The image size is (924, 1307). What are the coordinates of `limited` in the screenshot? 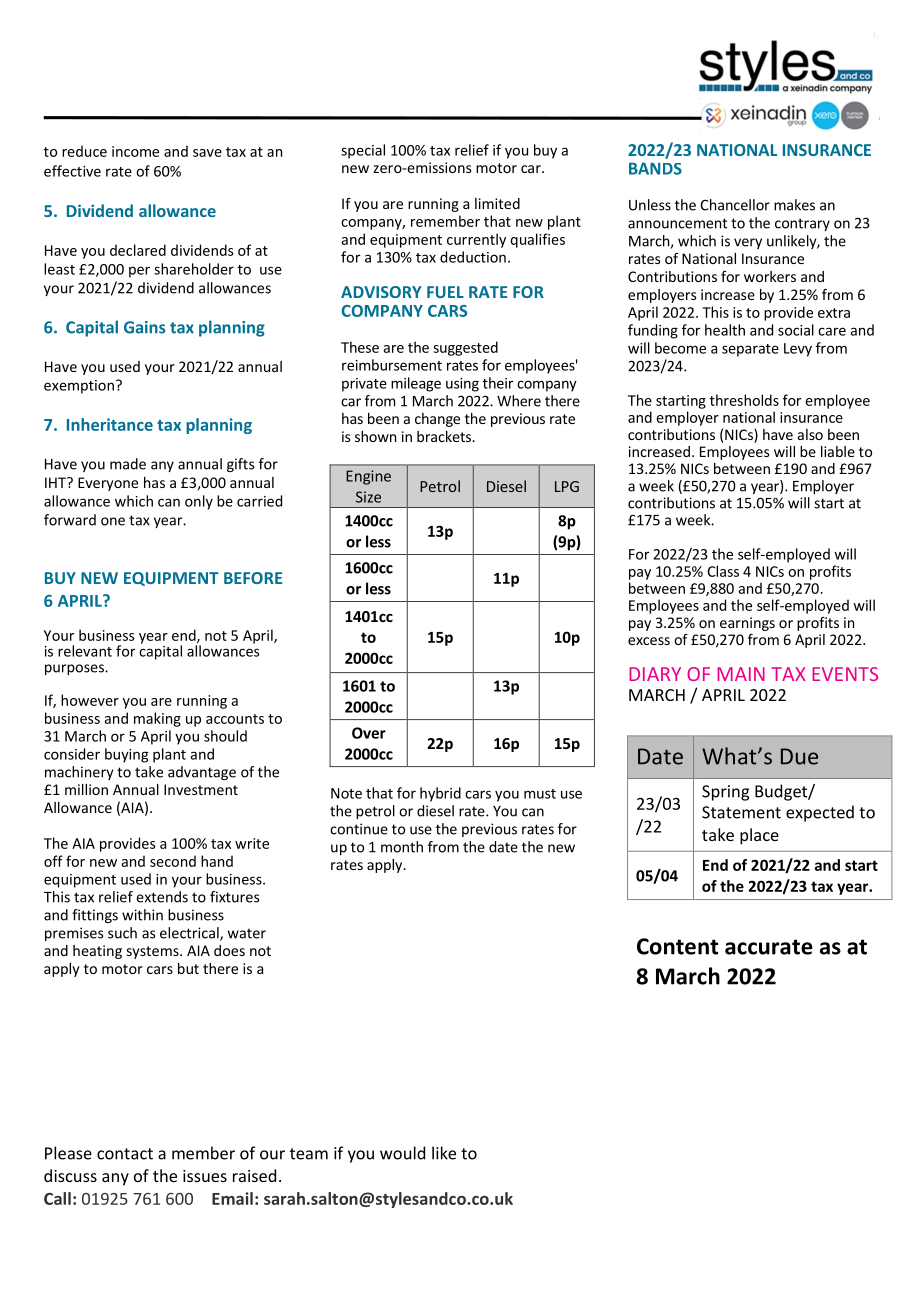 It's located at (497, 203).
